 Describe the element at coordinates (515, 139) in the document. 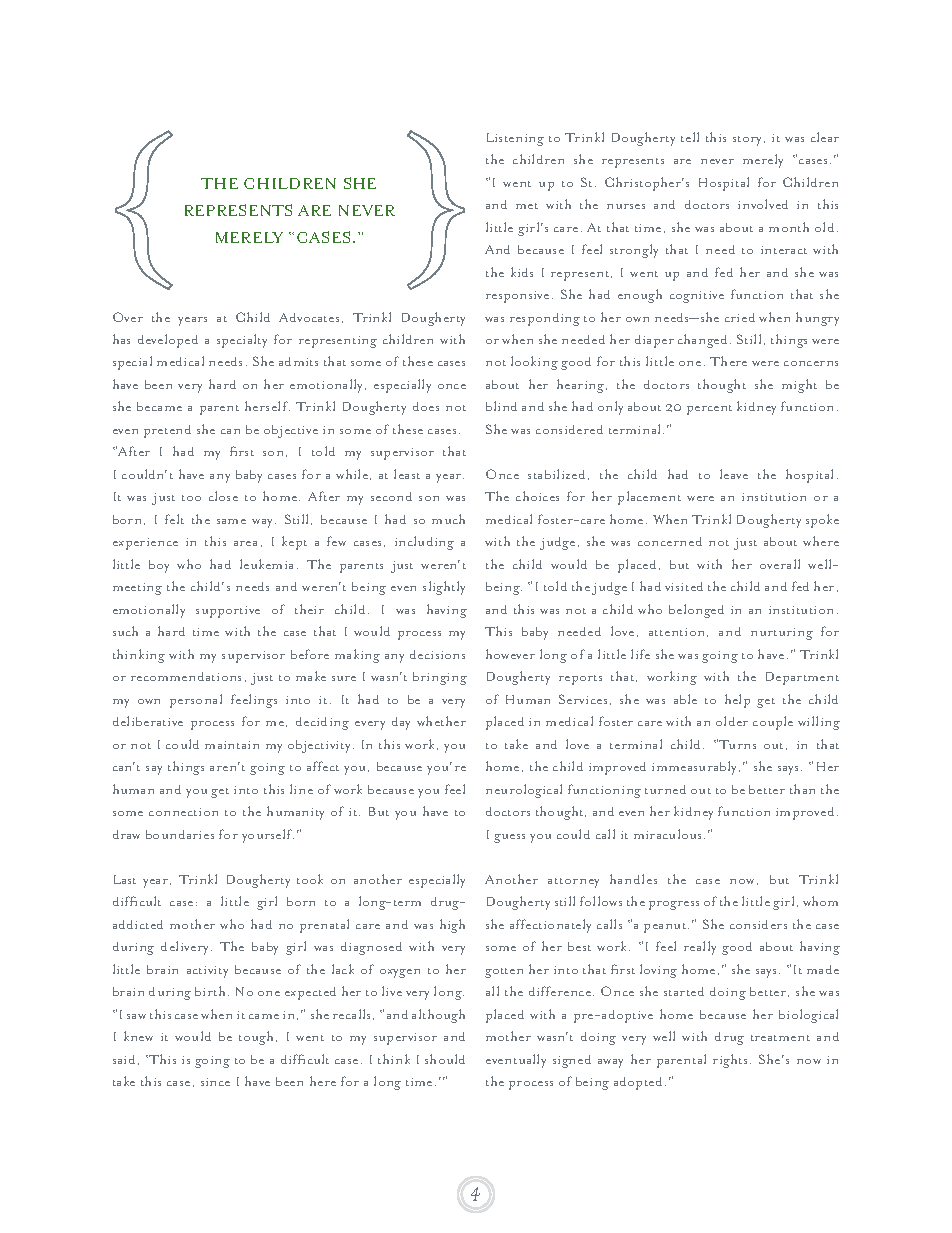

I see `Listening` at that location.
